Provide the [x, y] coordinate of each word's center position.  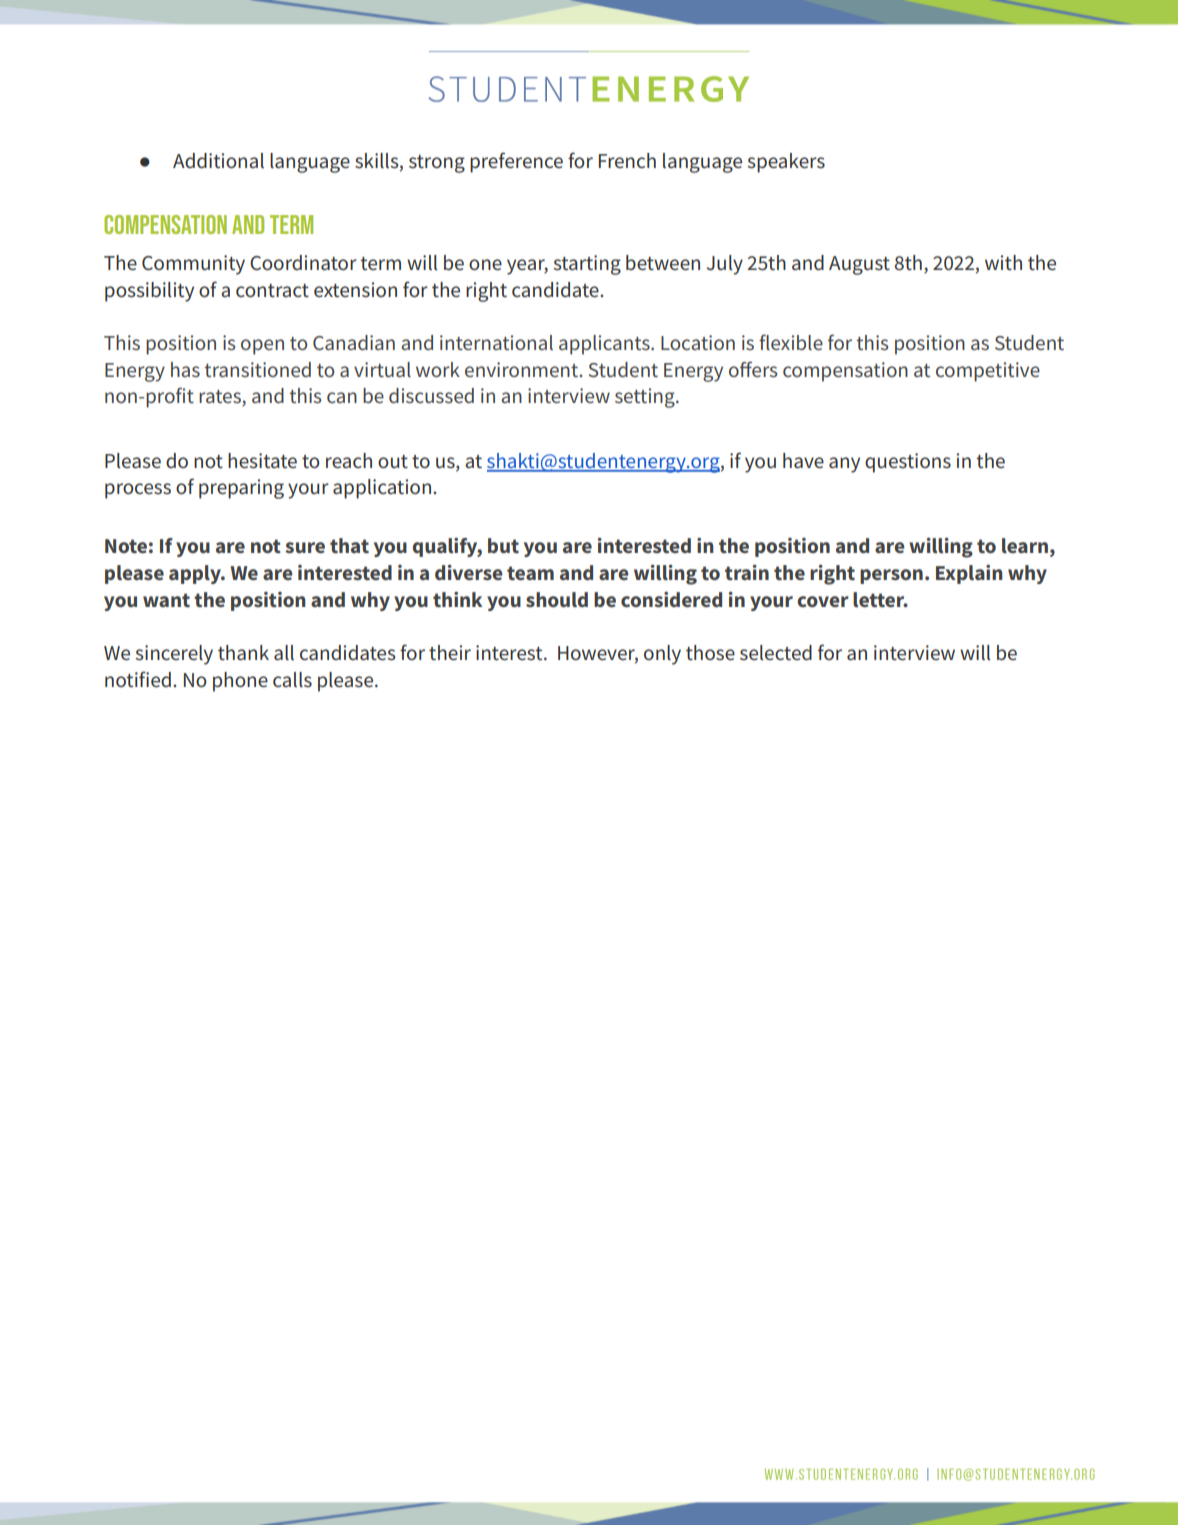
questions [908, 463]
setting [646, 398]
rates [221, 398]
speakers [786, 163]
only [662, 655]
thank [243, 653]
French [627, 161]
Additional [218, 161]
